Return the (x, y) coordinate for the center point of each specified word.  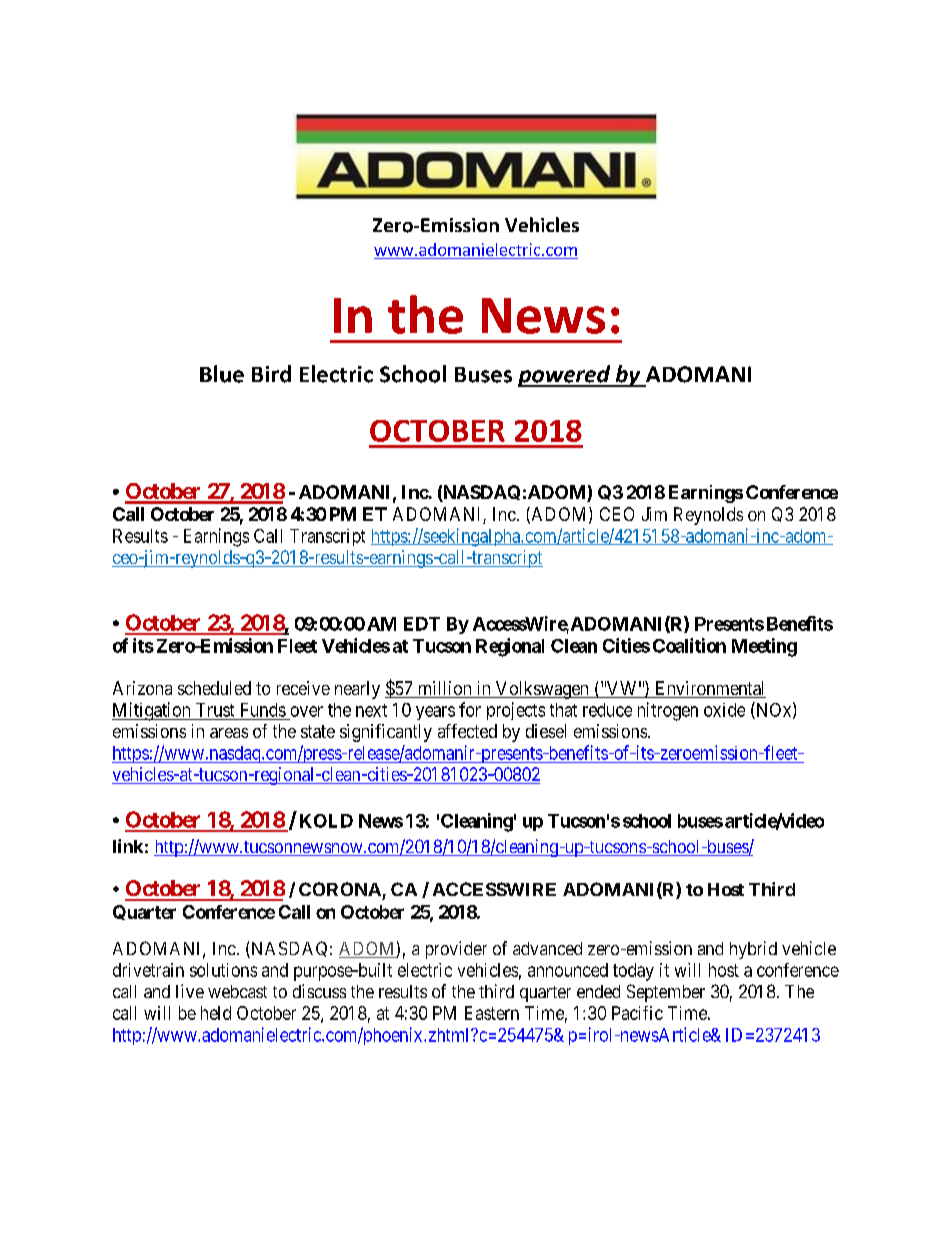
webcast (237, 991)
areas (229, 733)
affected (467, 731)
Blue (222, 374)
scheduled (214, 688)
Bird (271, 374)
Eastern (492, 1013)
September (666, 993)
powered (565, 376)
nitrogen (668, 711)
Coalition (689, 645)
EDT (422, 624)
